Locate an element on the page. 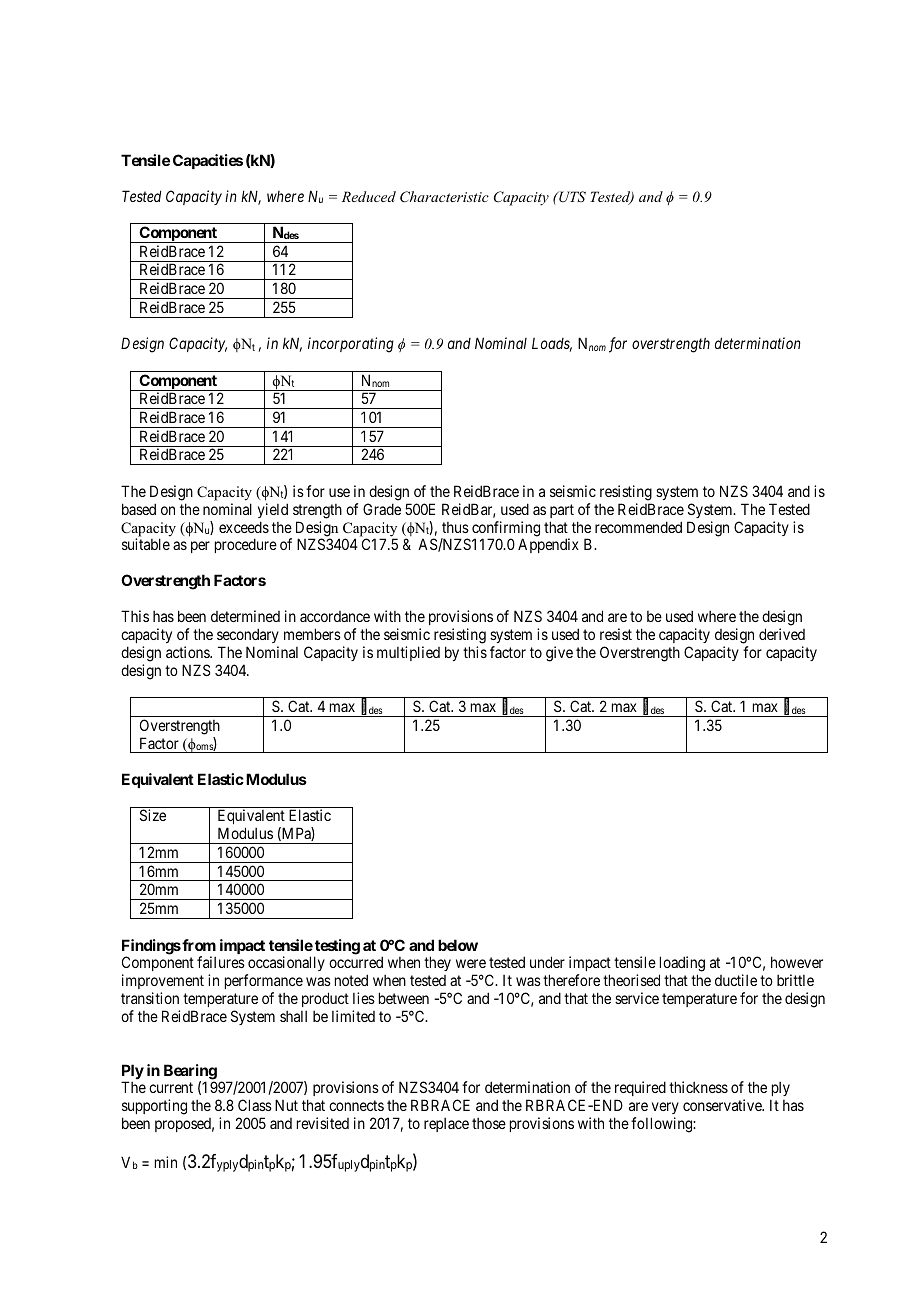 The image size is (924, 1308). derived is located at coordinates (782, 634).
